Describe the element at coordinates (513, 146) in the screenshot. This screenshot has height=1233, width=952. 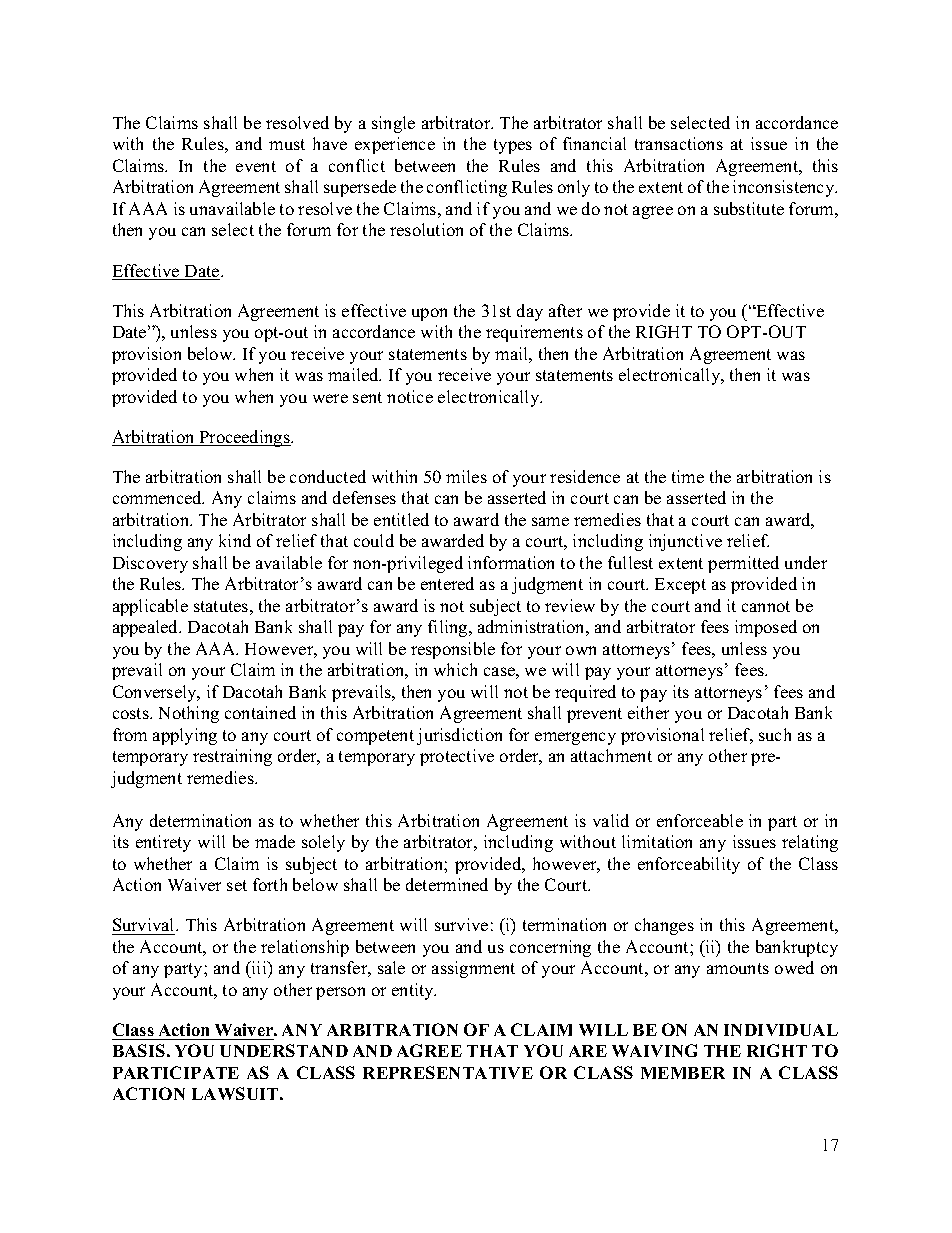
I see `types` at that location.
